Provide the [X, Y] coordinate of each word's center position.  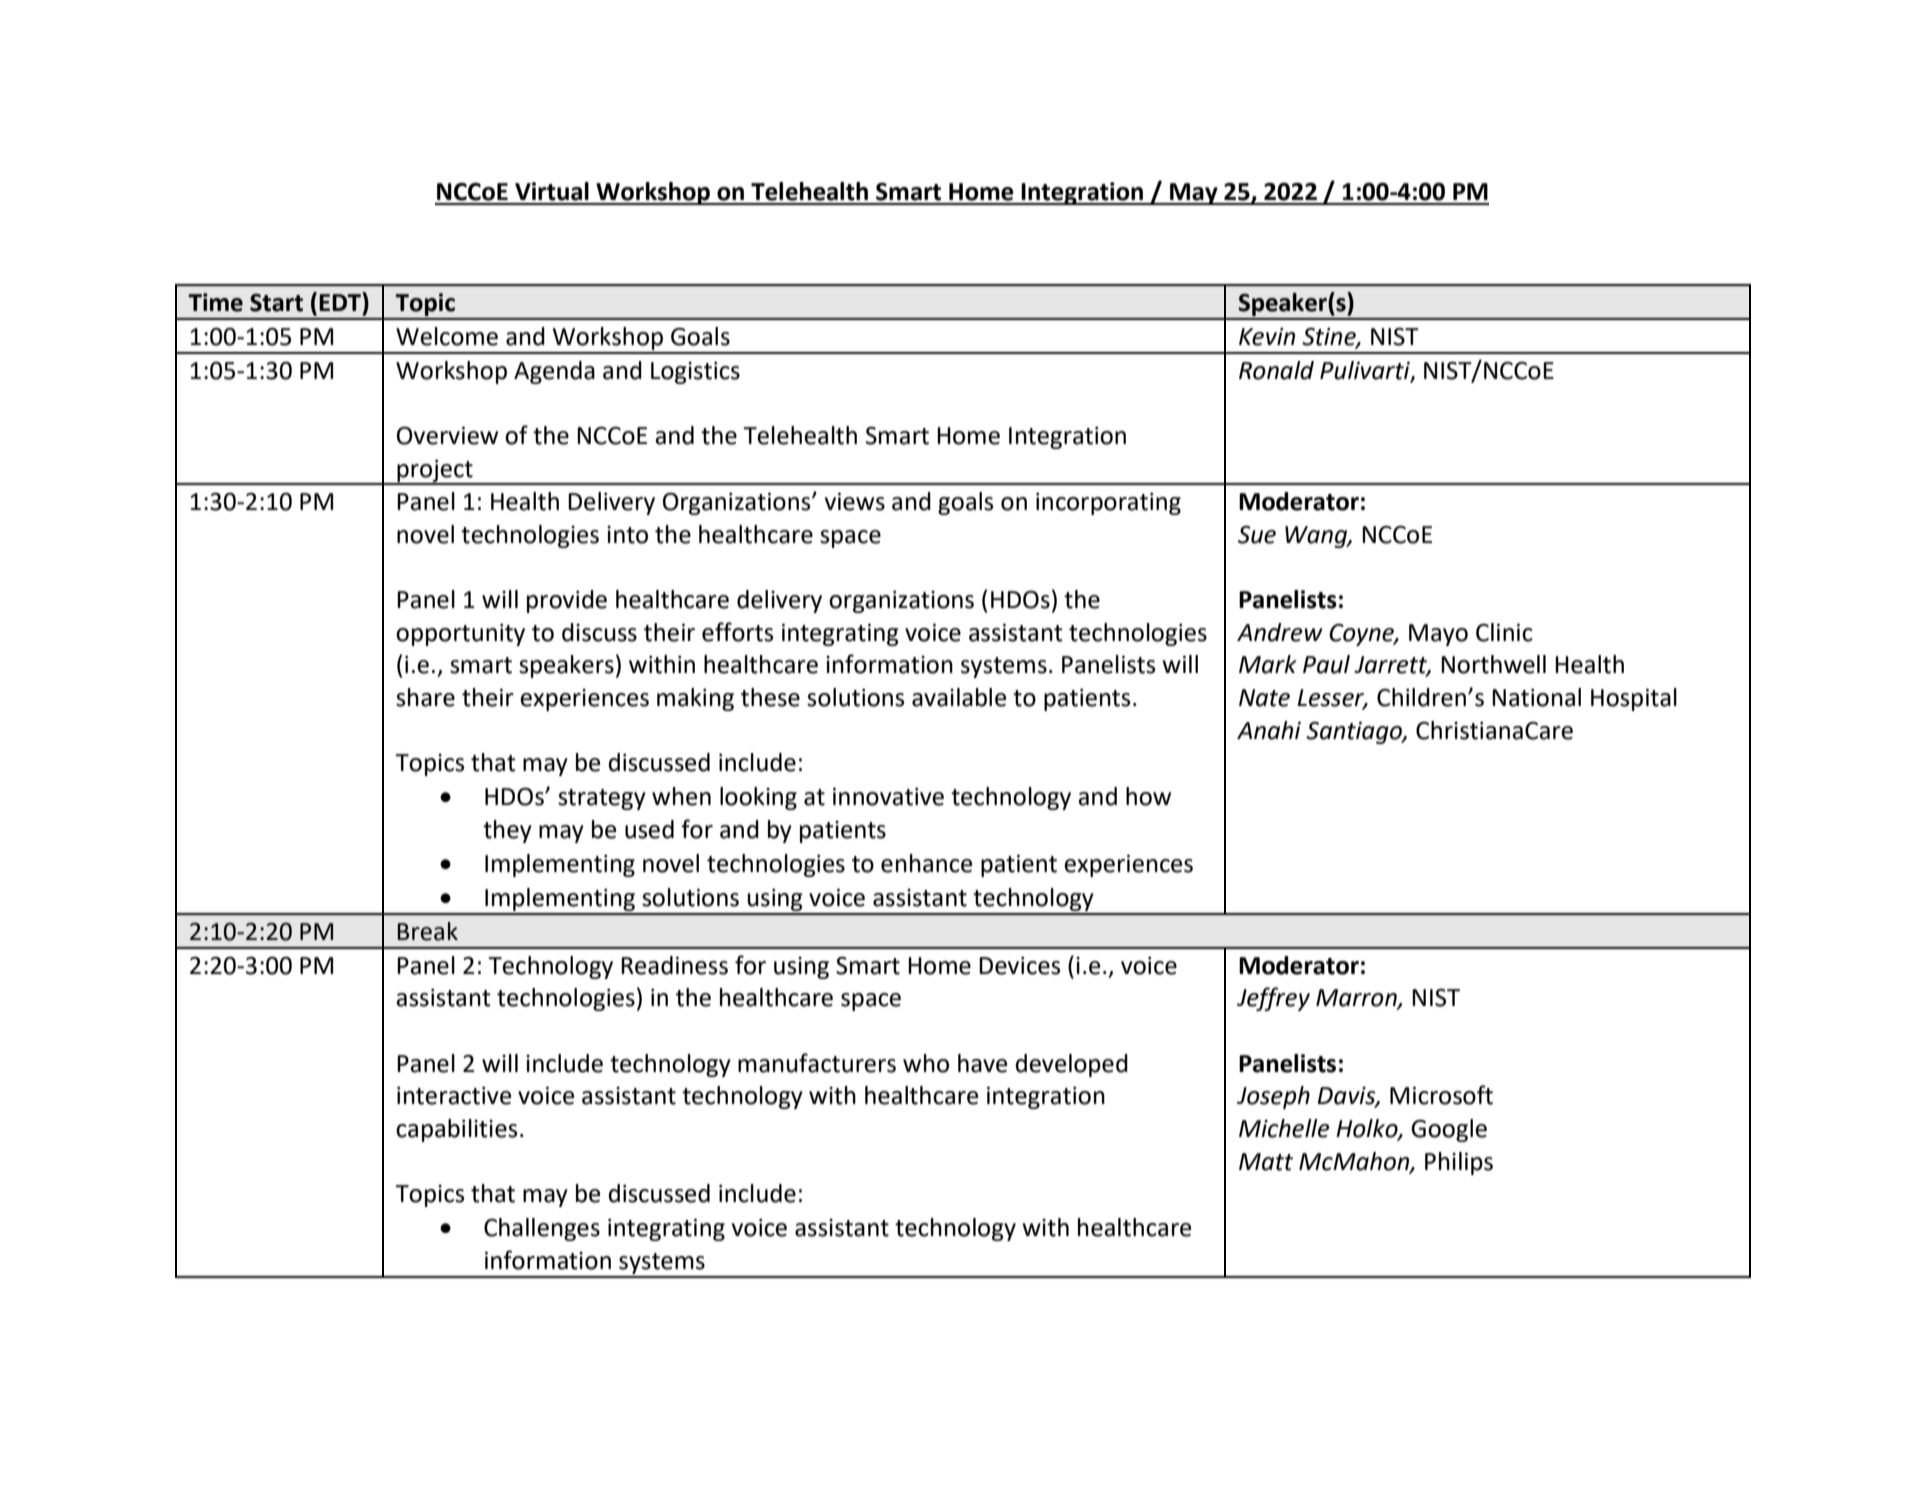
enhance [926, 863]
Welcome [447, 336]
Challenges [542, 1229]
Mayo [1438, 635]
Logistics [695, 373]
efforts [737, 632]
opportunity [460, 635]
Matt [1266, 1162]
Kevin [1267, 337]
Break [428, 931]
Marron [1357, 999]
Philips [1459, 1163]
